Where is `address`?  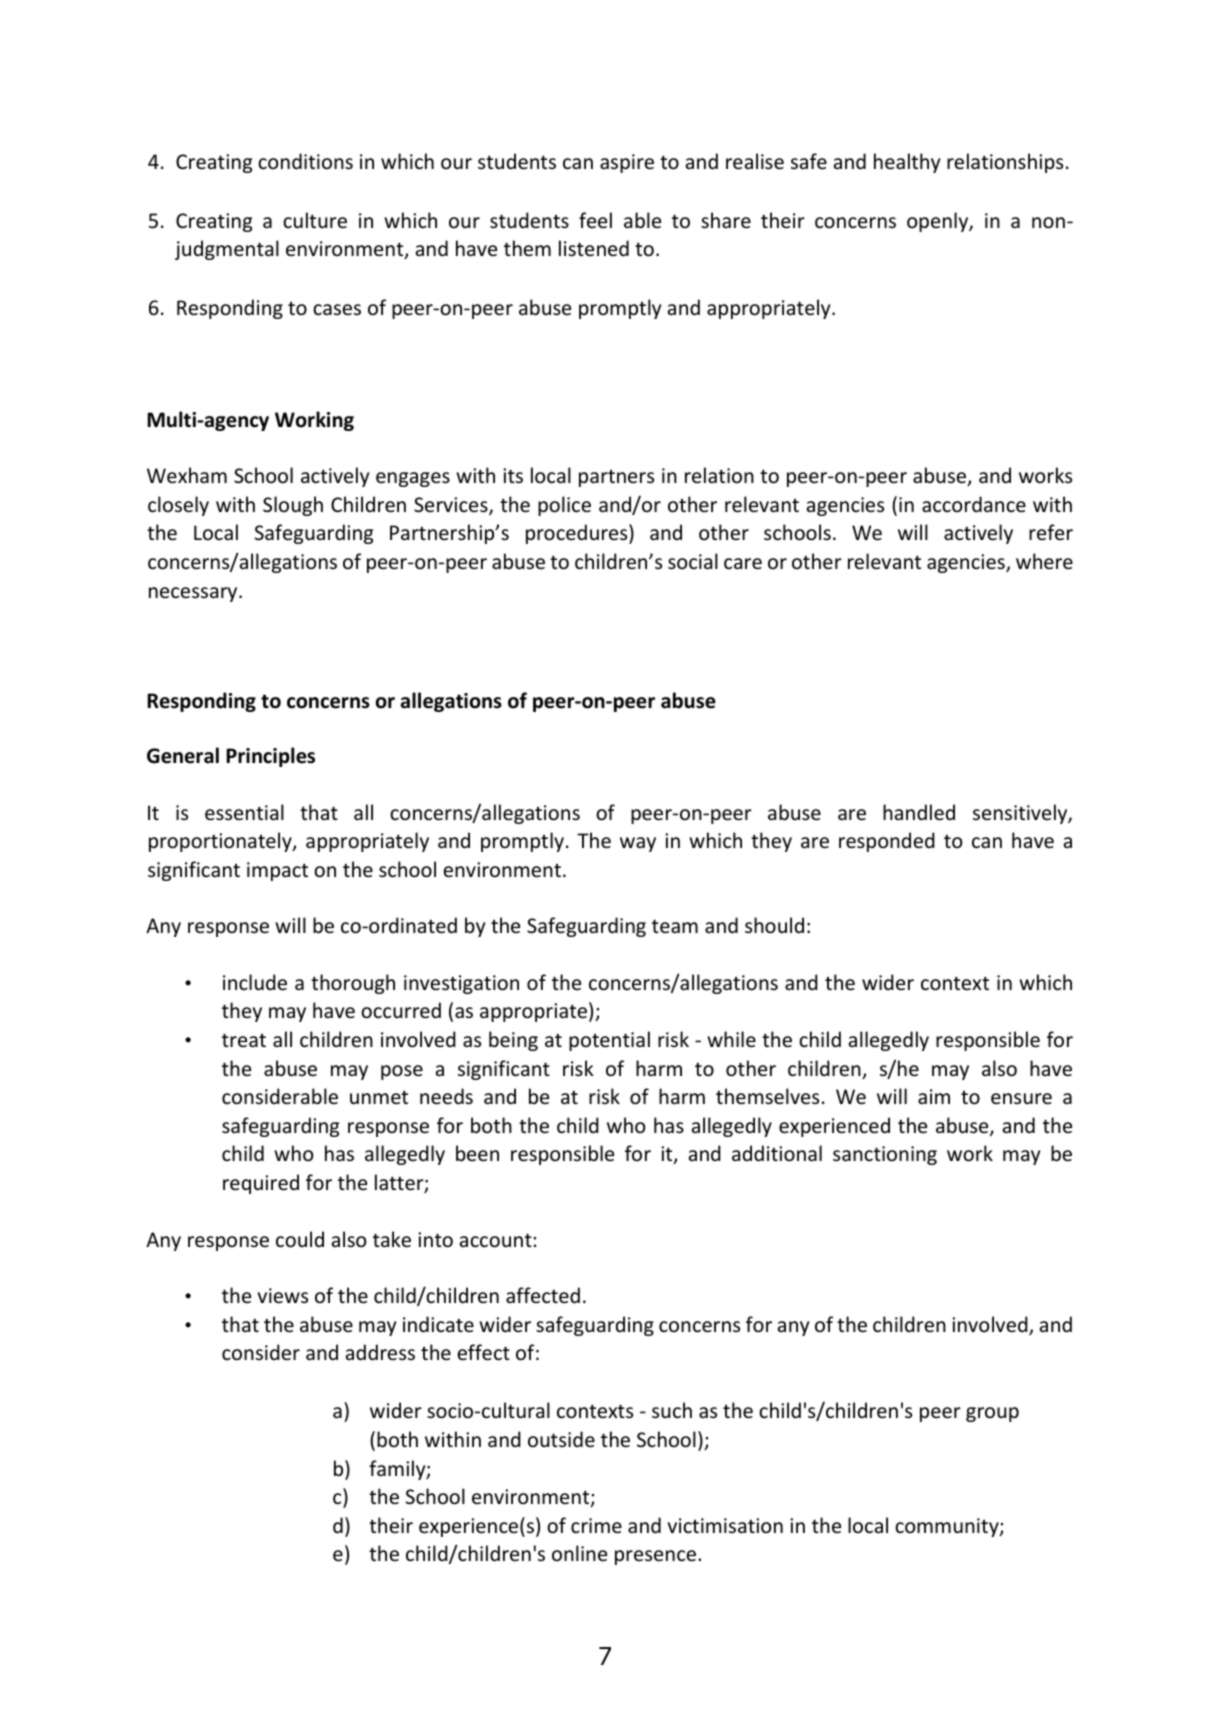
address is located at coordinates (380, 1352).
